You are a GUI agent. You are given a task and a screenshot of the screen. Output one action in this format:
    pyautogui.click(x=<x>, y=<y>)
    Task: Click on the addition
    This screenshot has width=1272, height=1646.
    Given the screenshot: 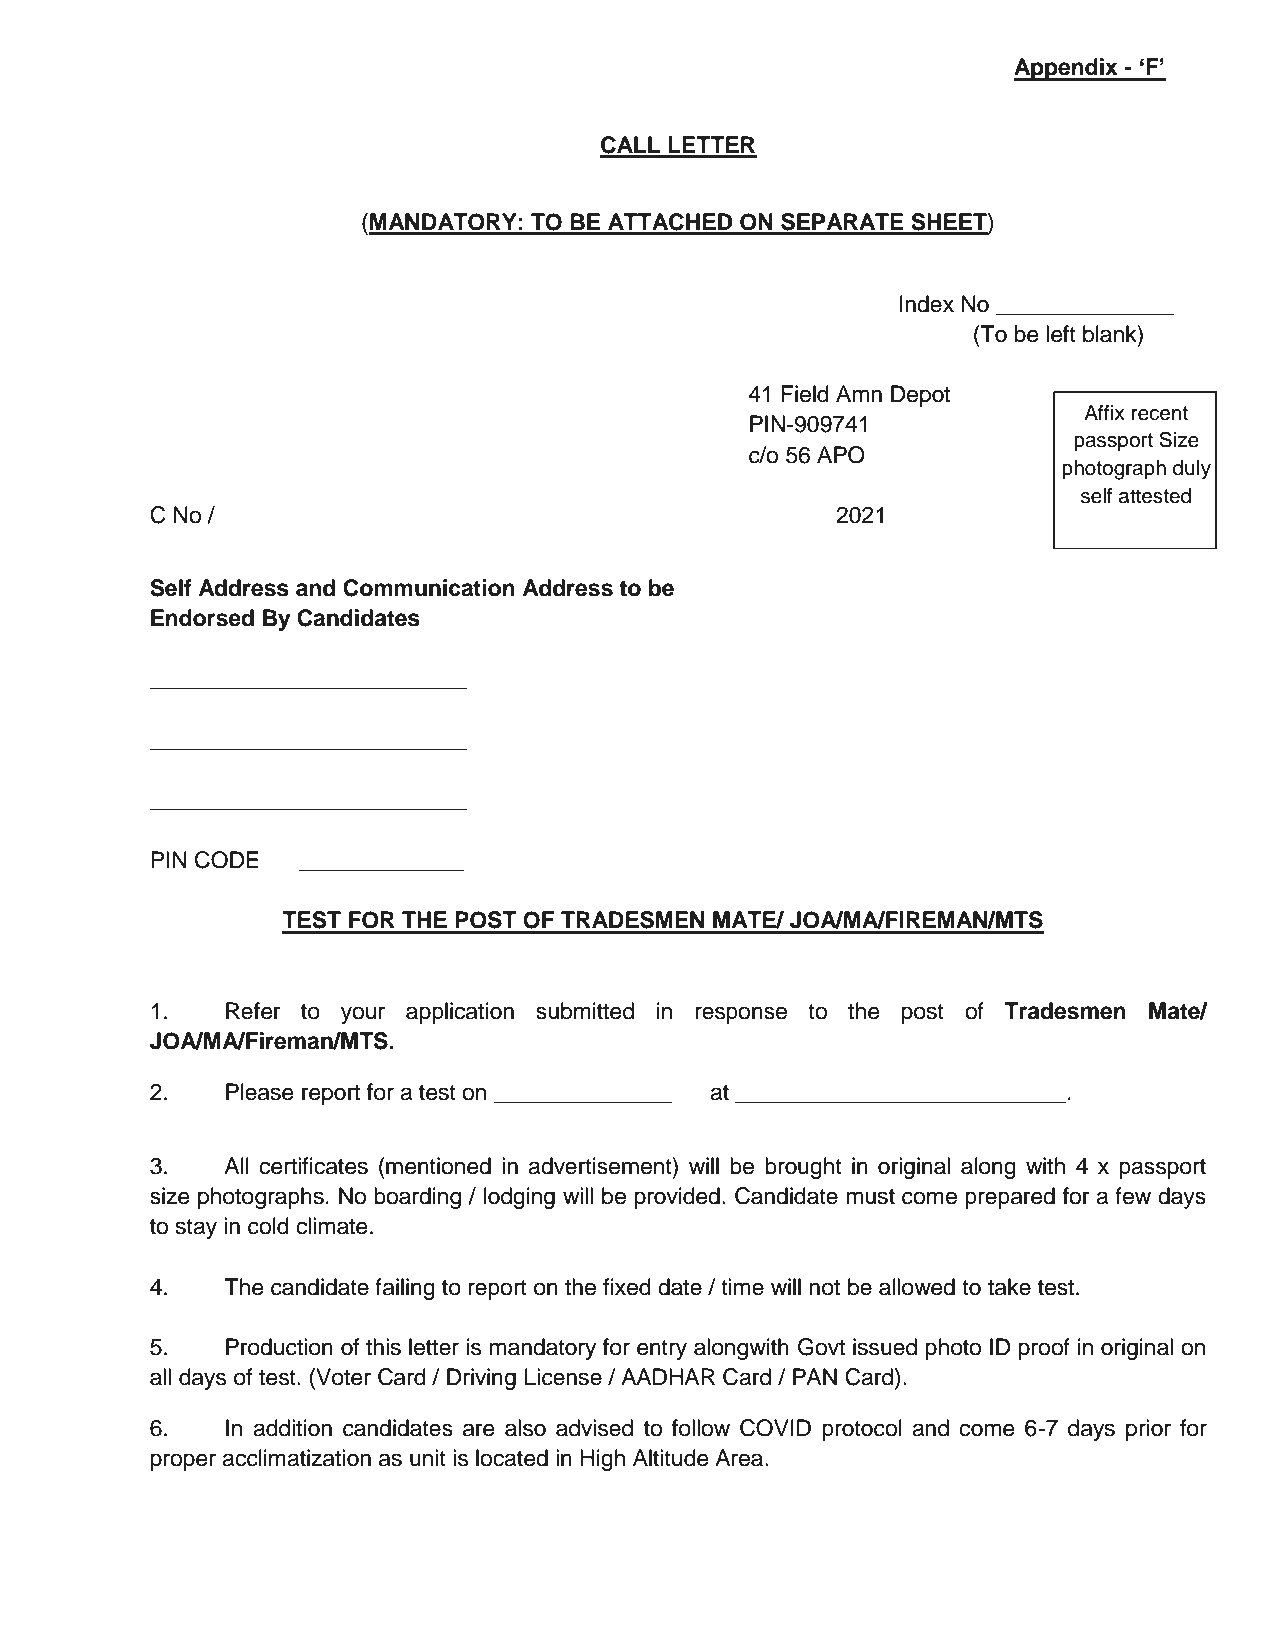 What is the action you would take?
    pyautogui.click(x=292, y=1428)
